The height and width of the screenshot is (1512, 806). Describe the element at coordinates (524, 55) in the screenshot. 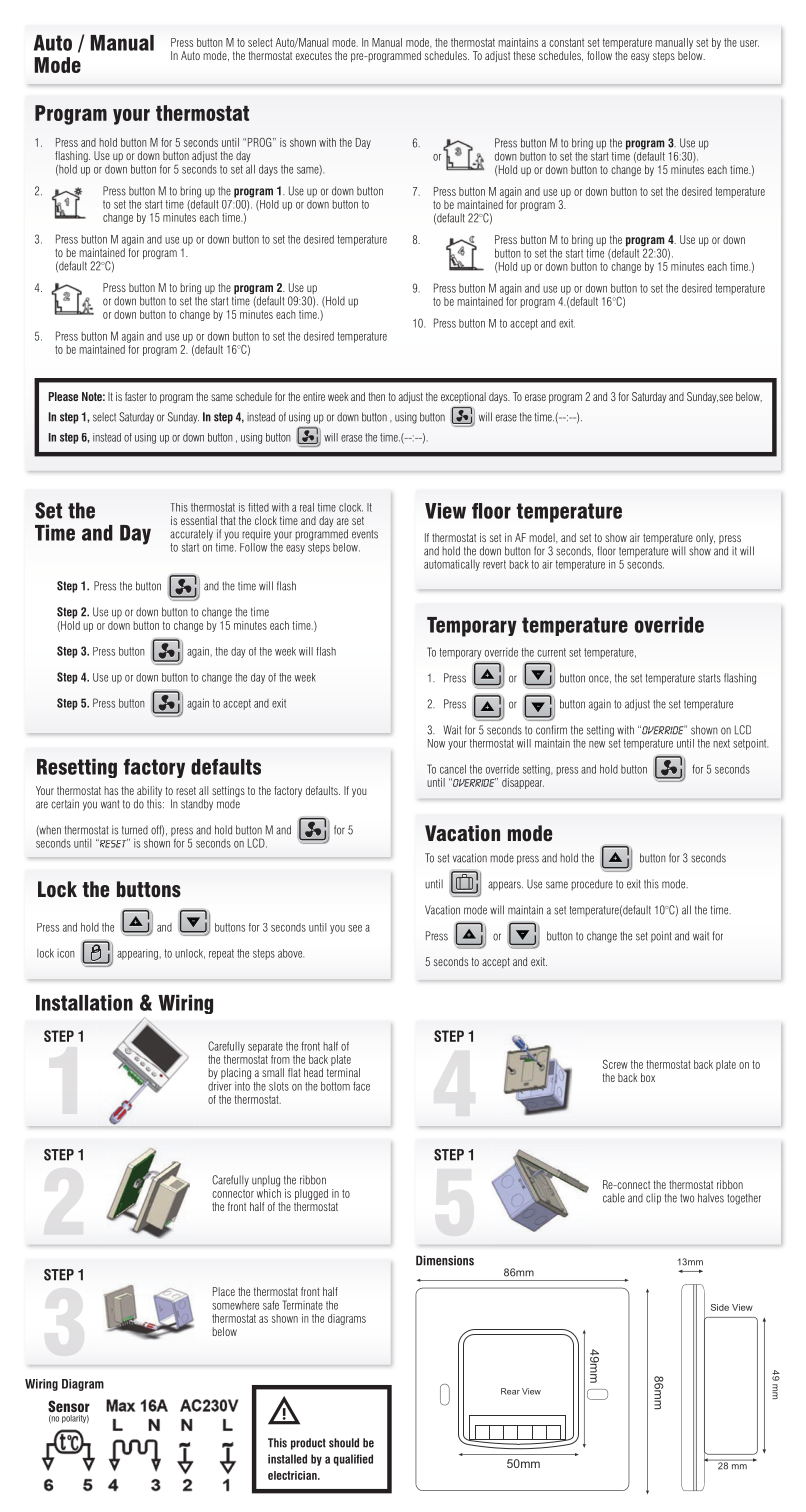

I see `these` at that location.
